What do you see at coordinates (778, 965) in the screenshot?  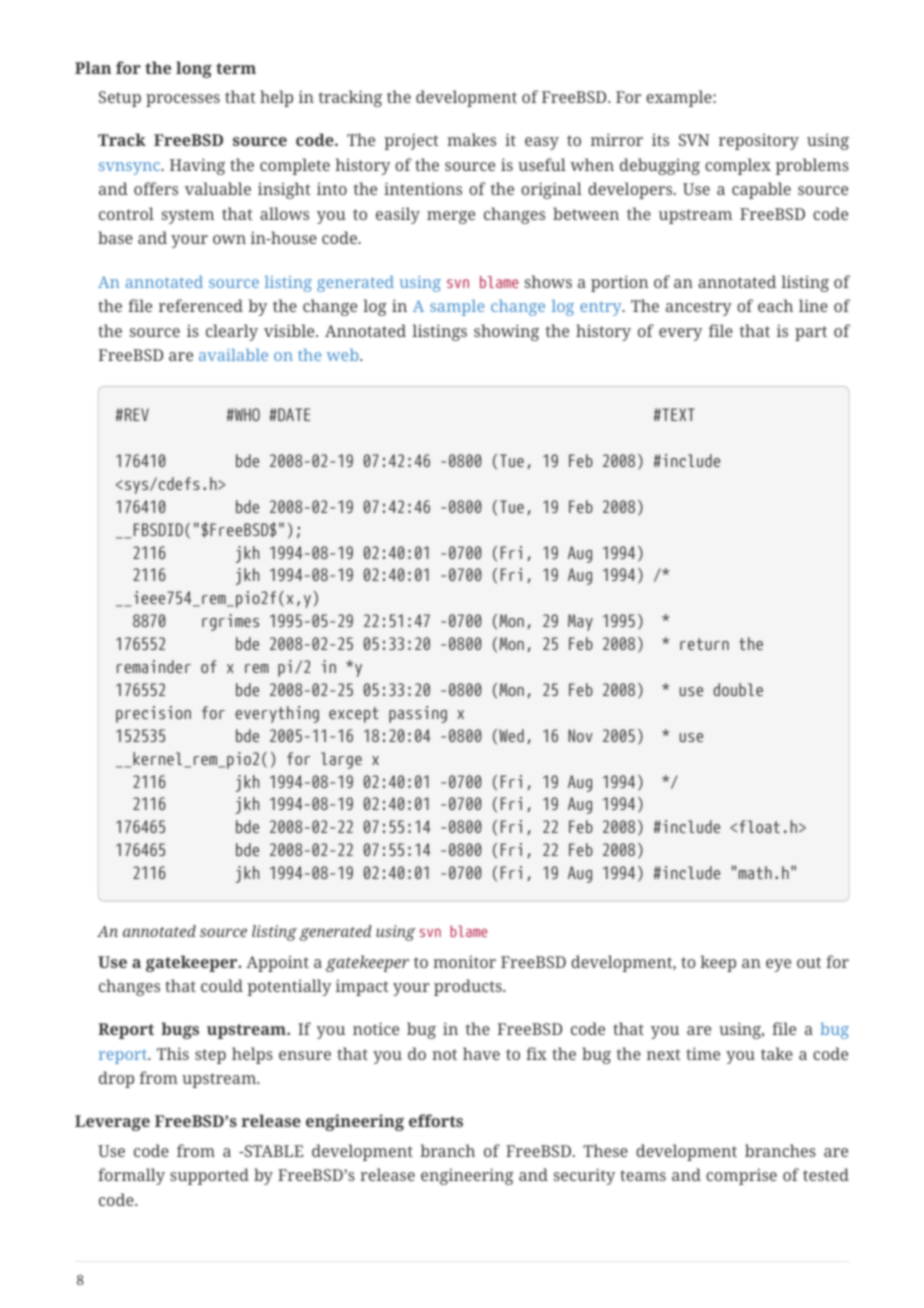 I see `eye` at bounding box center [778, 965].
